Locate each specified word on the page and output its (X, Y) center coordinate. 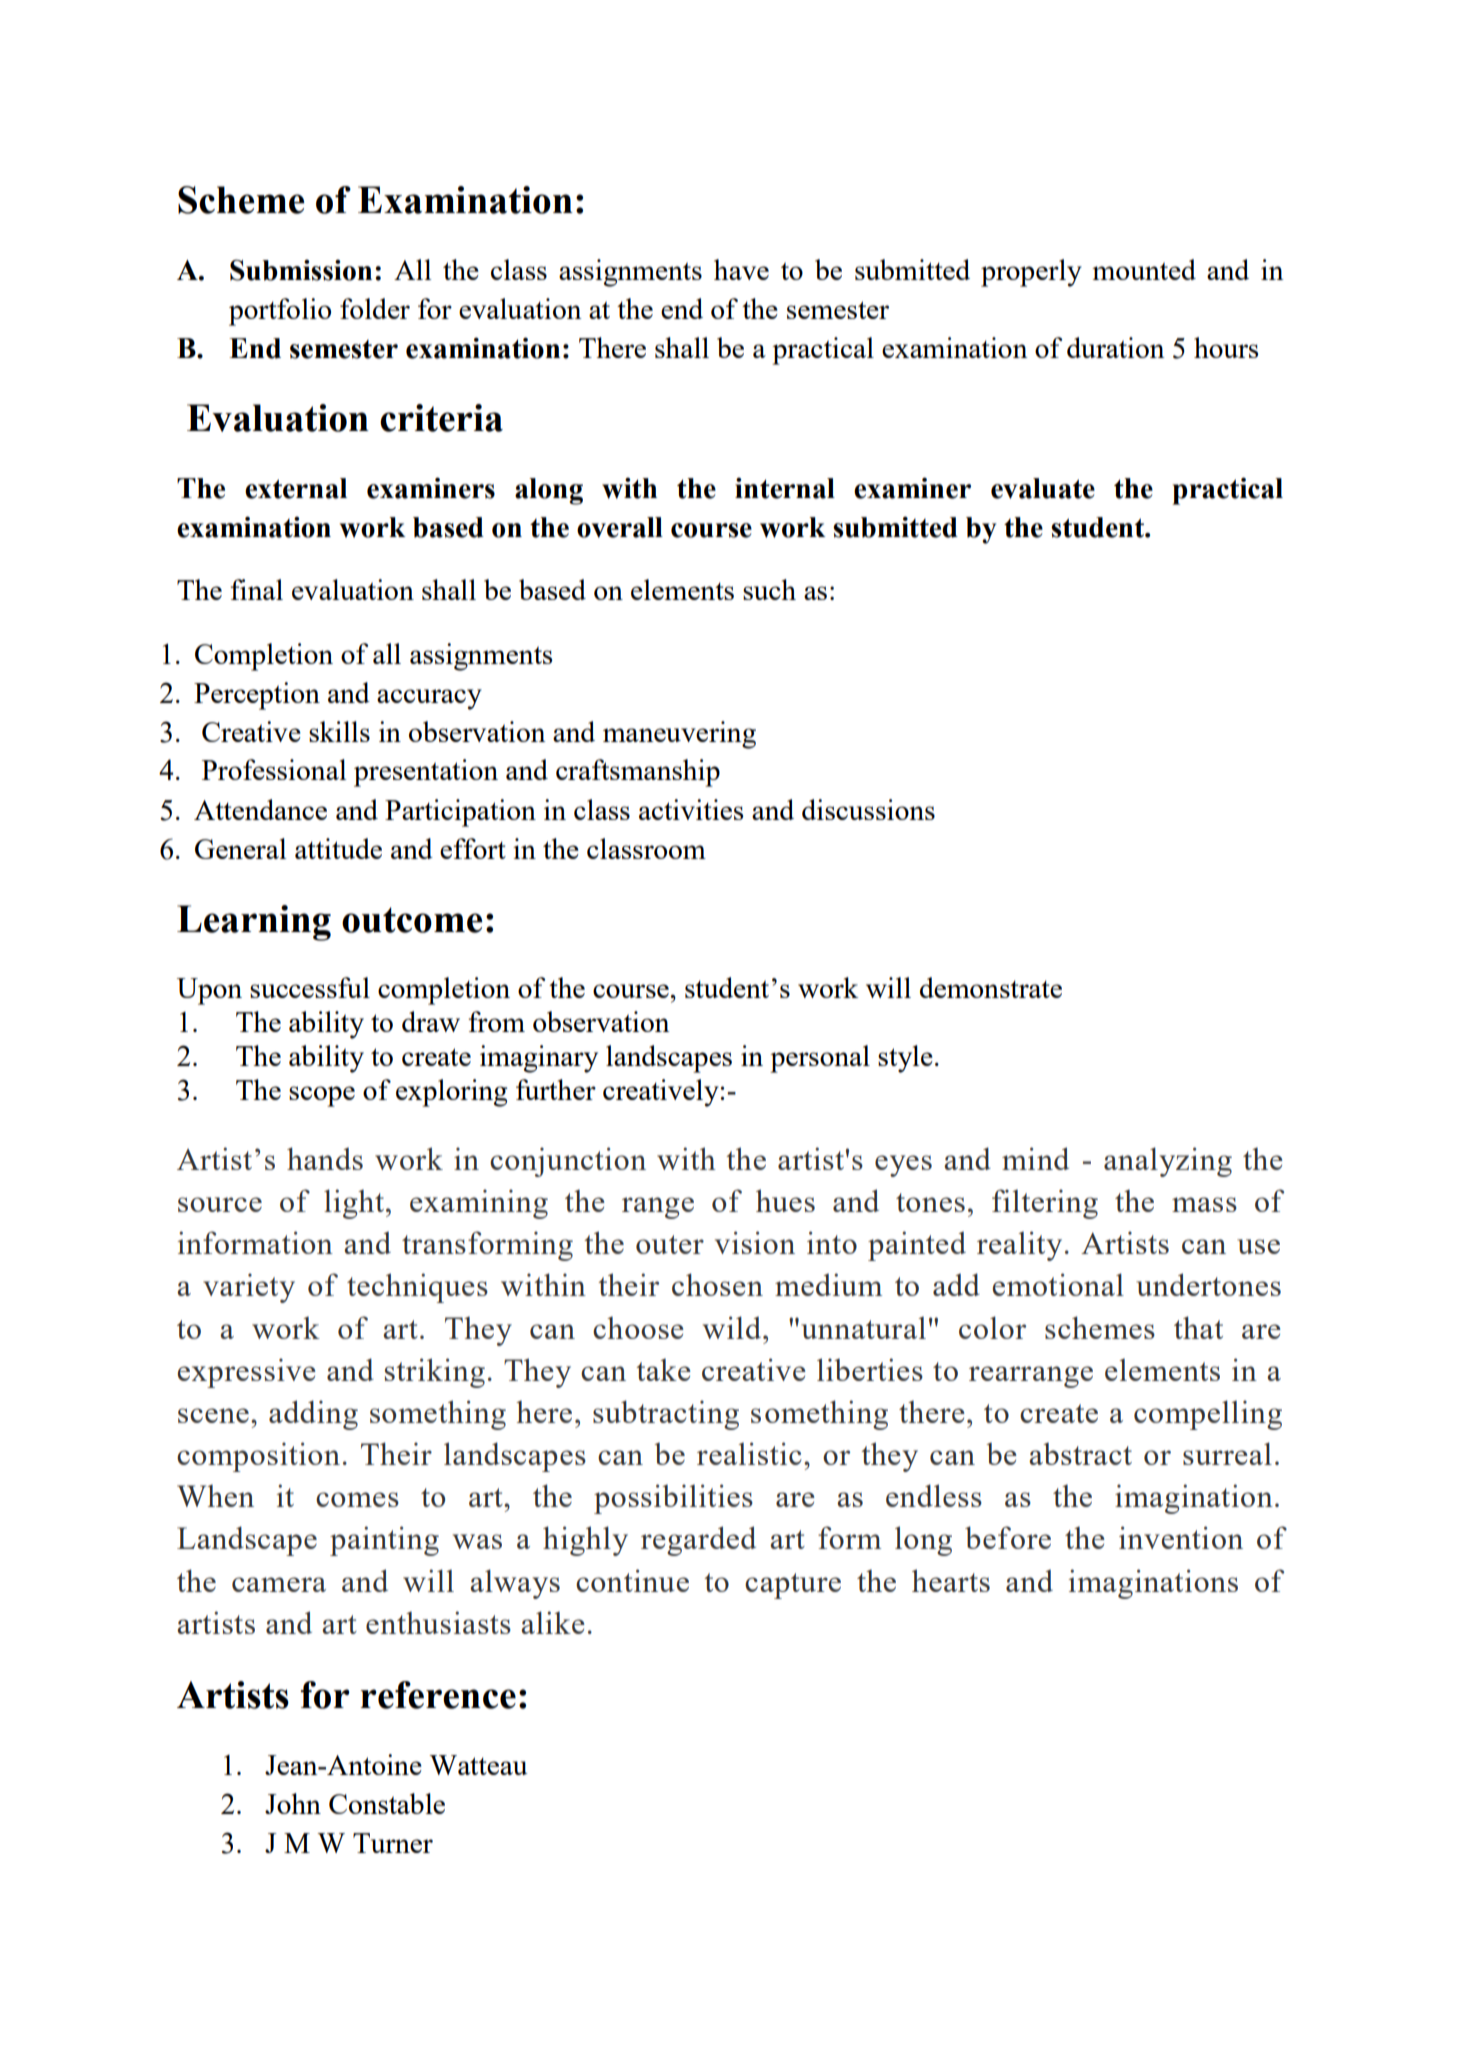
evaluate (1043, 488)
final (256, 589)
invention (1181, 1537)
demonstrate (991, 987)
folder (375, 308)
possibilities (673, 1499)
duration (1116, 347)
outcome (412, 920)
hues (785, 1200)
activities (691, 809)
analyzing (1168, 1162)
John (293, 1803)
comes (357, 1499)
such (769, 589)
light (354, 1204)
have (741, 269)
